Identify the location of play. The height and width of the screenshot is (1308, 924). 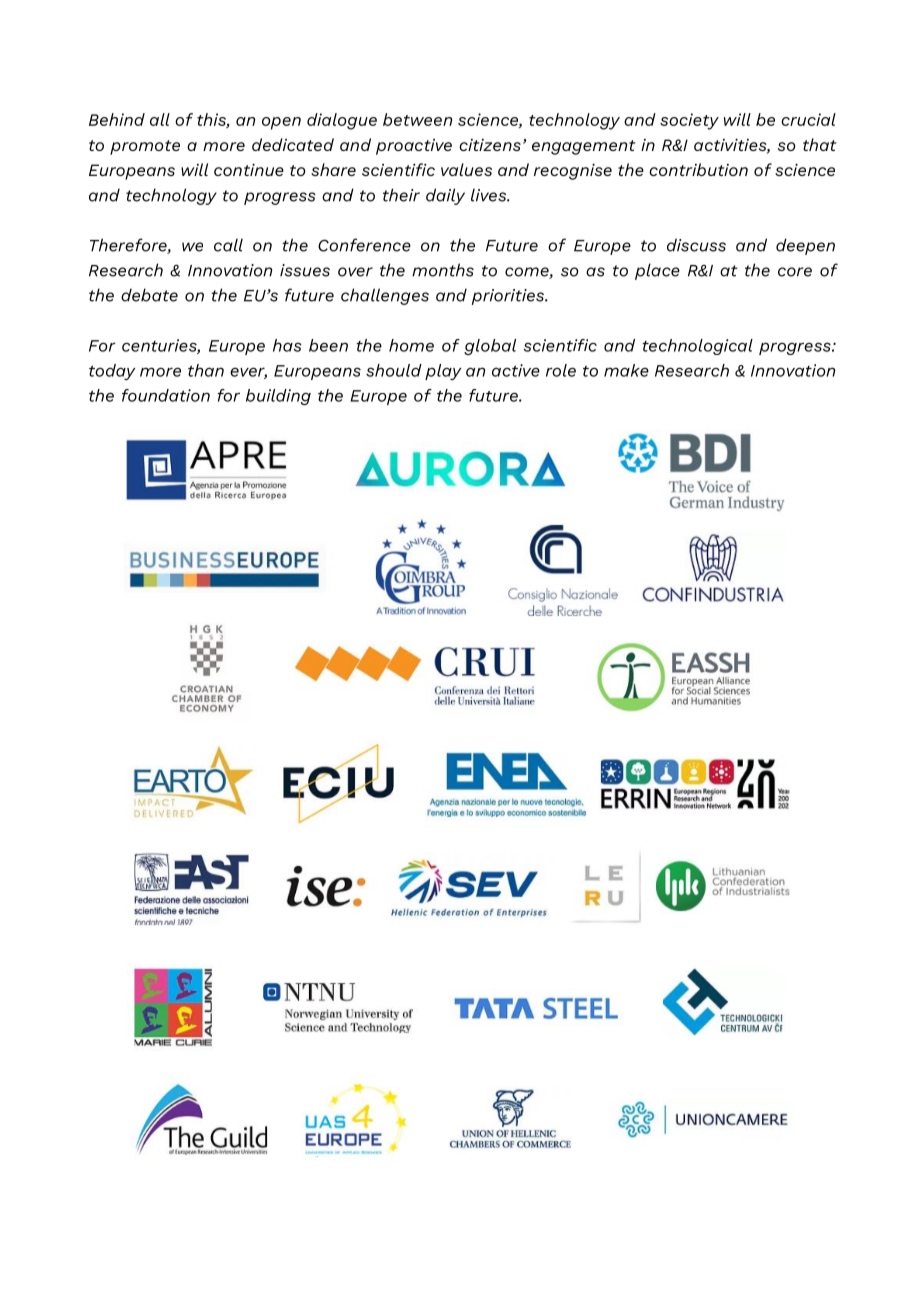
(443, 372).
